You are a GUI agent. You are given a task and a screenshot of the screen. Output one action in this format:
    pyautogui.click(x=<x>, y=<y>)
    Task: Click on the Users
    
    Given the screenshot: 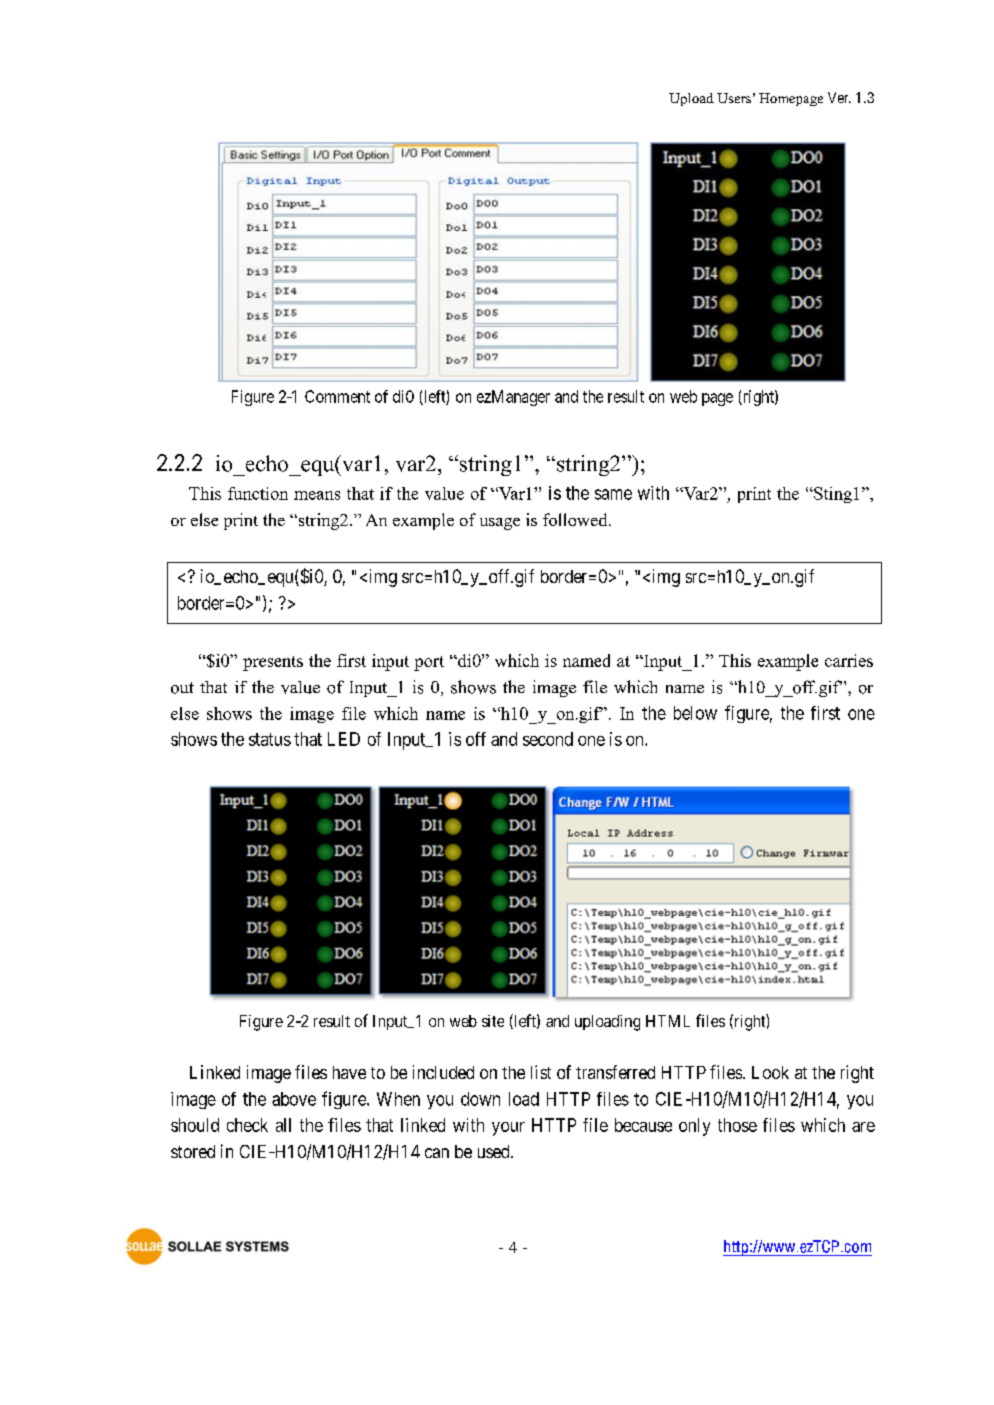 What is the action you would take?
    pyautogui.click(x=734, y=98)
